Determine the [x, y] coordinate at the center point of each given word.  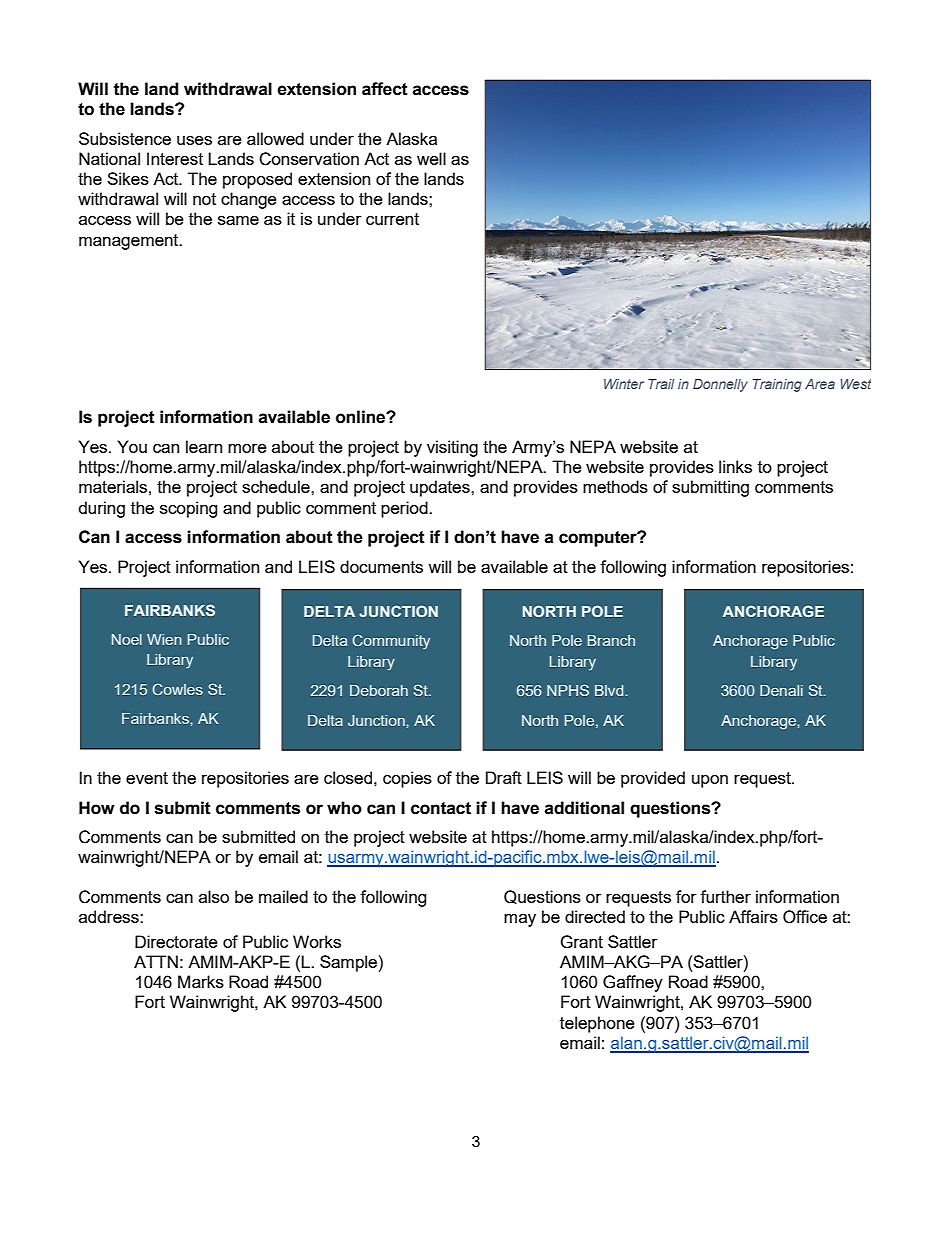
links [735, 466]
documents [381, 566]
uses [194, 140]
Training [777, 385]
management [130, 242]
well [431, 158]
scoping [189, 509]
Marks [201, 981]
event [147, 778]
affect [385, 89]
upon [710, 781]
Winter [624, 384]
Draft [504, 777]
